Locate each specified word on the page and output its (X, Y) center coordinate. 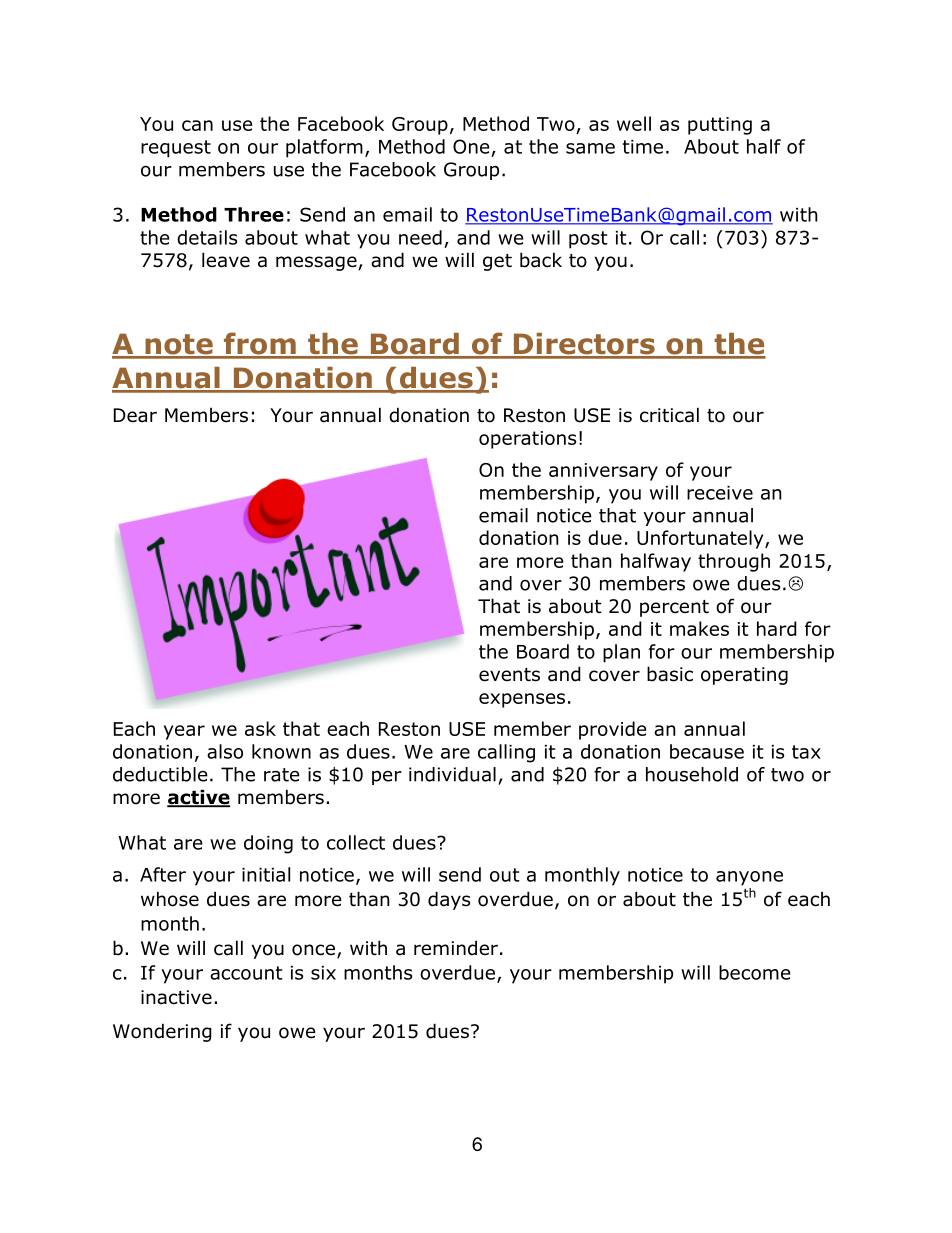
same (590, 148)
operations (527, 440)
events (509, 675)
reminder (456, 948)
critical (669, 415)
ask (260, 728)
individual (452, 774)
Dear (135, 415)
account (246, 973)
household (692, 774)
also (225, 751)
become (755, 972)
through (734, 562)
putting (720, 126)
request (176, 149)
